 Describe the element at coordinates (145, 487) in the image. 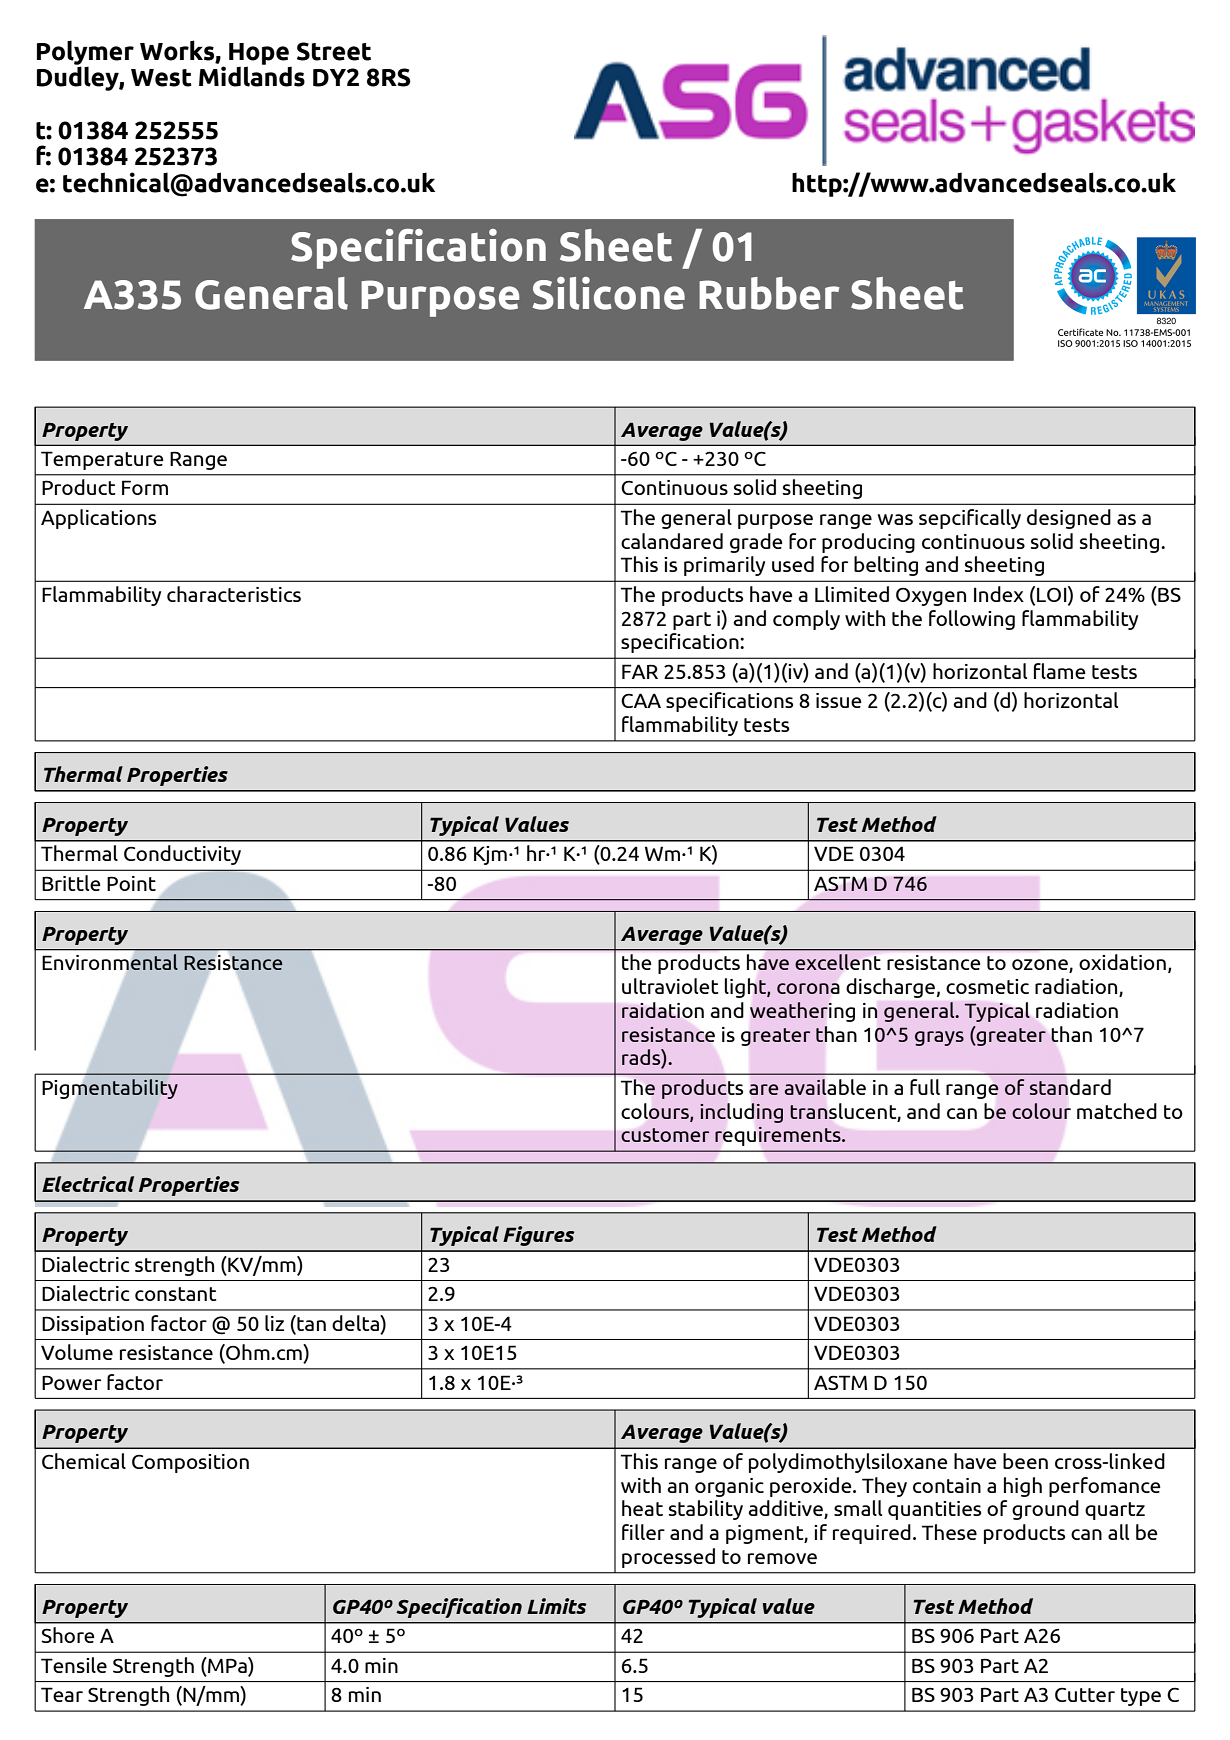

I see `Form` at that location.
